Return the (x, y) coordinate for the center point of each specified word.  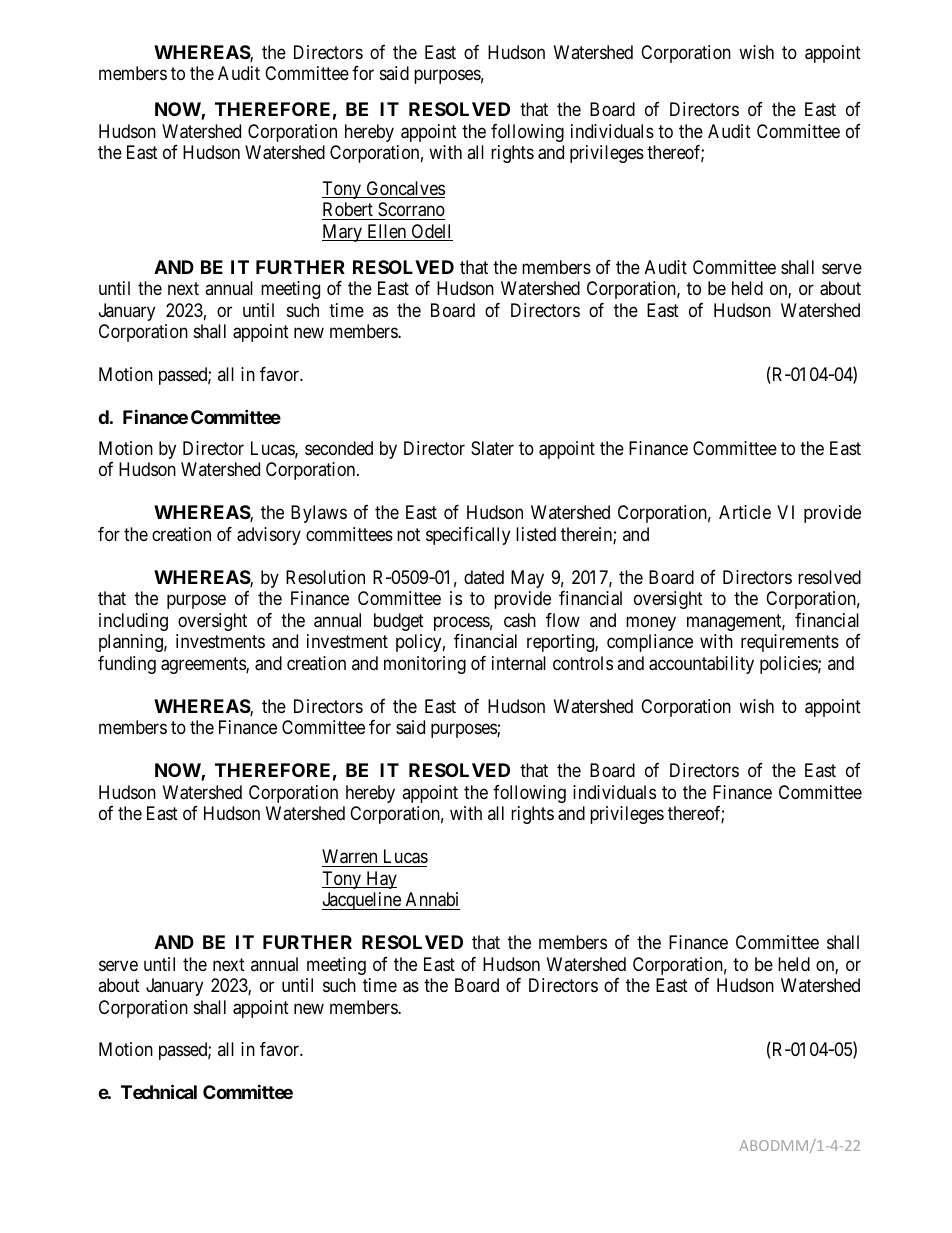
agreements (204, 665)
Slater (492, 448)
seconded (339, 448)
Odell (431, 232)
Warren (349, 856)
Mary (343, 233)
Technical (159, 1092)
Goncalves (404, 189)
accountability (701, 665)
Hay (380, 880)
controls (583, 663)
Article (745, 512)
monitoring (425, 665)
